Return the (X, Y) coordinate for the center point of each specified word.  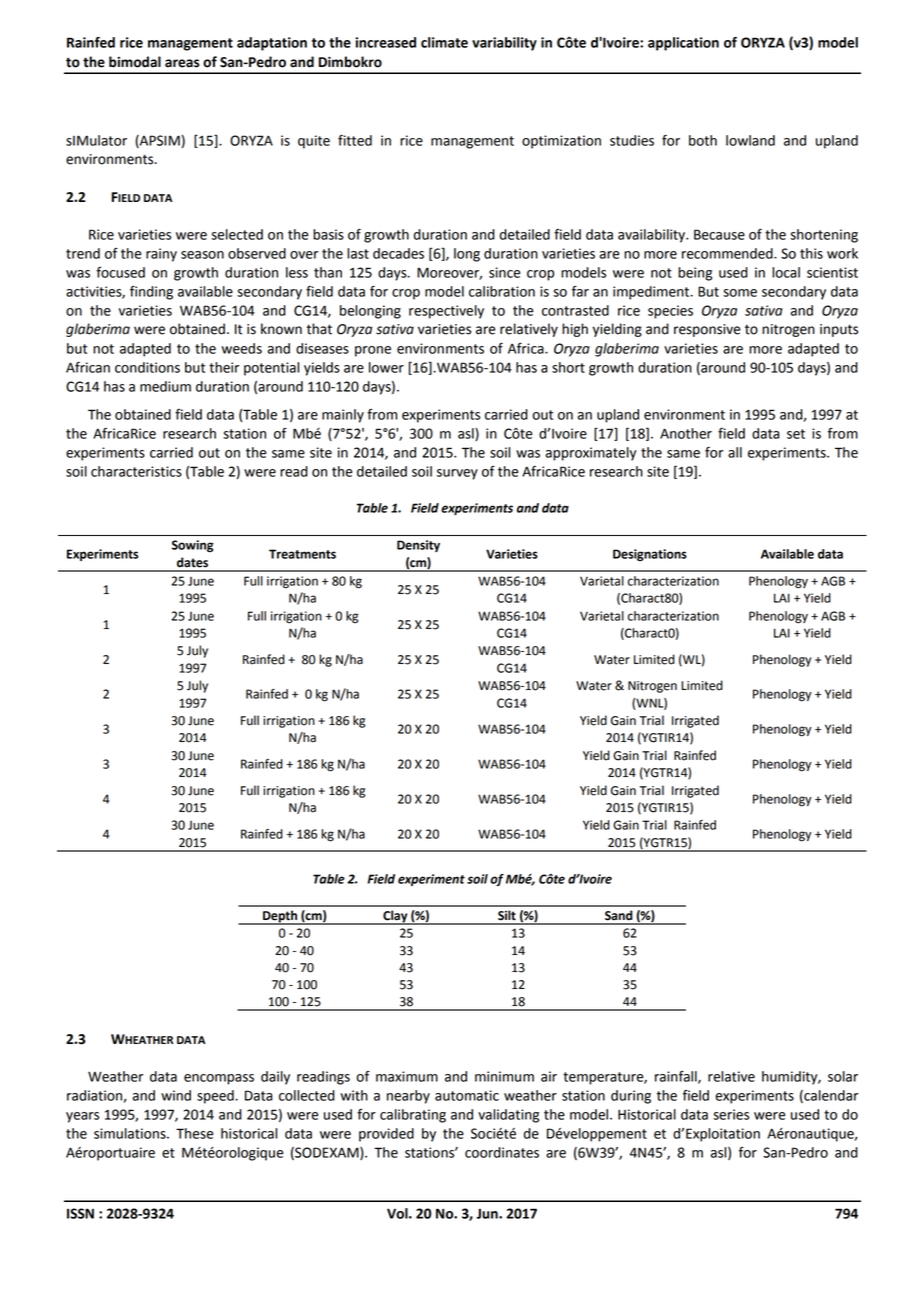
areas (182, 63)
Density (418, 546)
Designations (650, 555)
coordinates (502, 1152)
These (194, 1133)
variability (504, 44)
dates (192, 562)
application (683, 44)
